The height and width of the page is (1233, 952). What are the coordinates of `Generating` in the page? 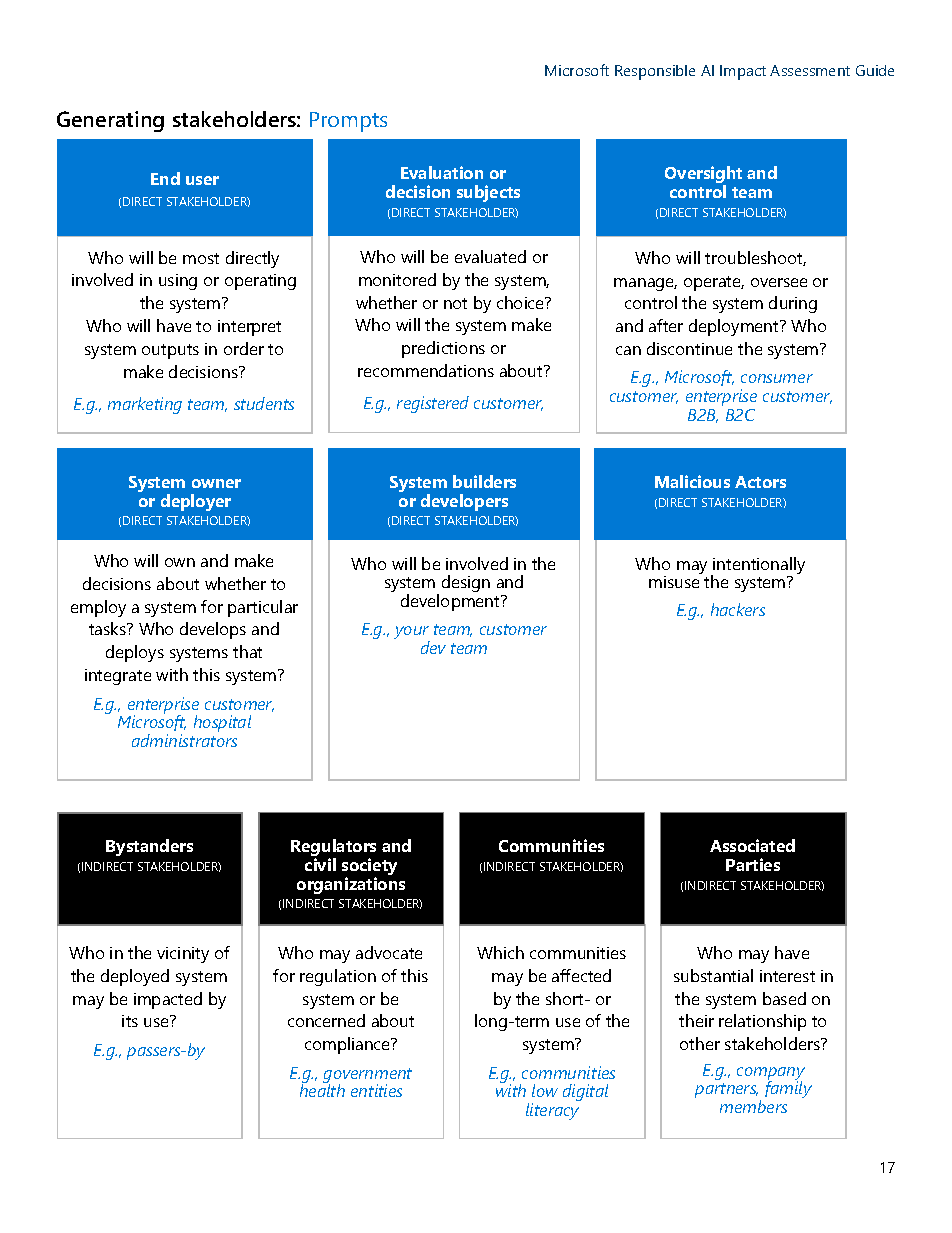 It's located at (110, 121).
